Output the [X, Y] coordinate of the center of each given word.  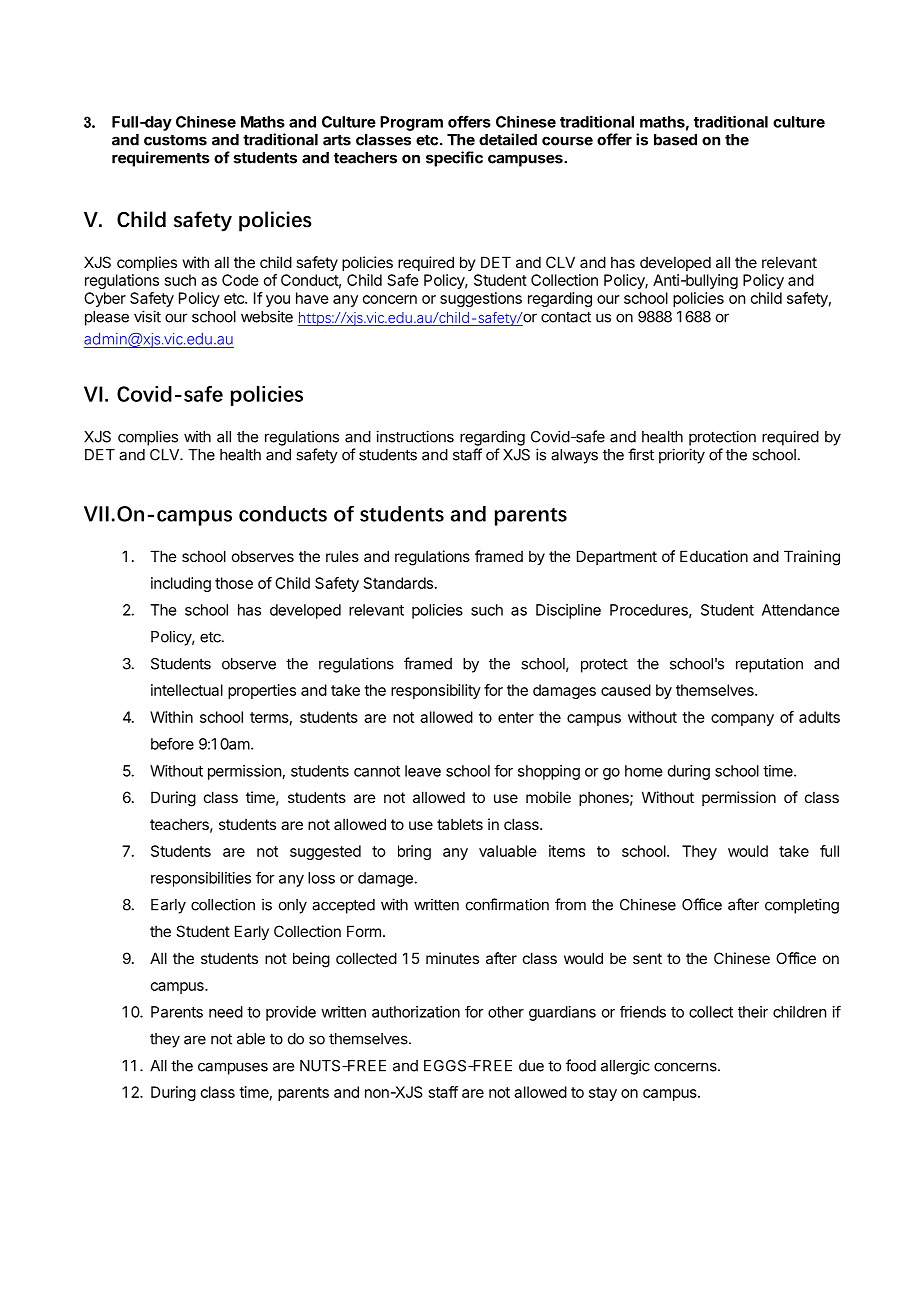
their [753, 1012]
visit [147, 316]
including [181, 584]
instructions [415, 436]
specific [454, 159]
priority [682, 456]
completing [802, 906]
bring [414, 852]
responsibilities [201, 879]
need [226, 1012]
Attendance [800, 610]
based [675, 140]
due [531, 1066]
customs [175, 140]
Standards [398, 583]
